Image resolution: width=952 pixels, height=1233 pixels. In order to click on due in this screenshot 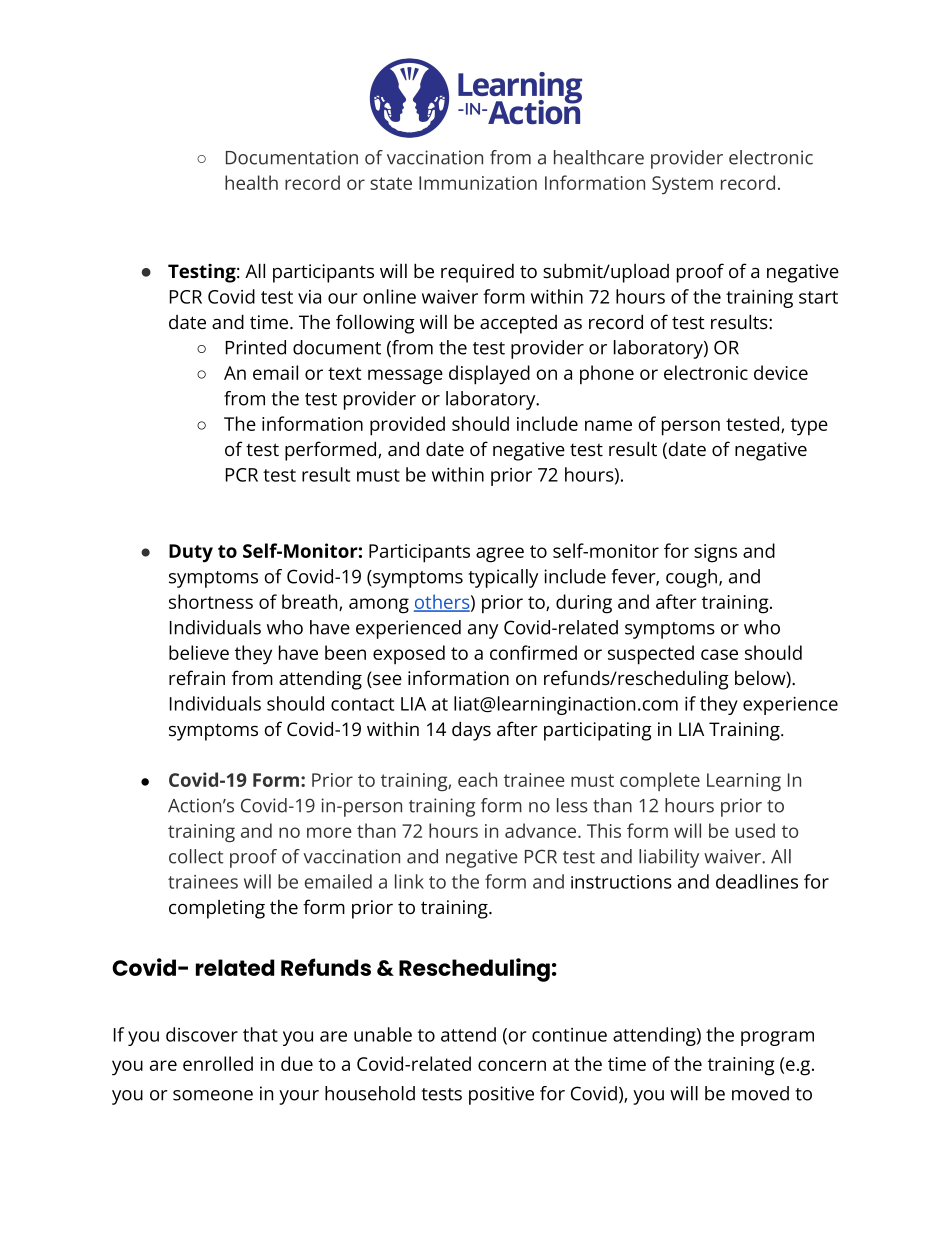, I will do `click(297, 1063)`.
